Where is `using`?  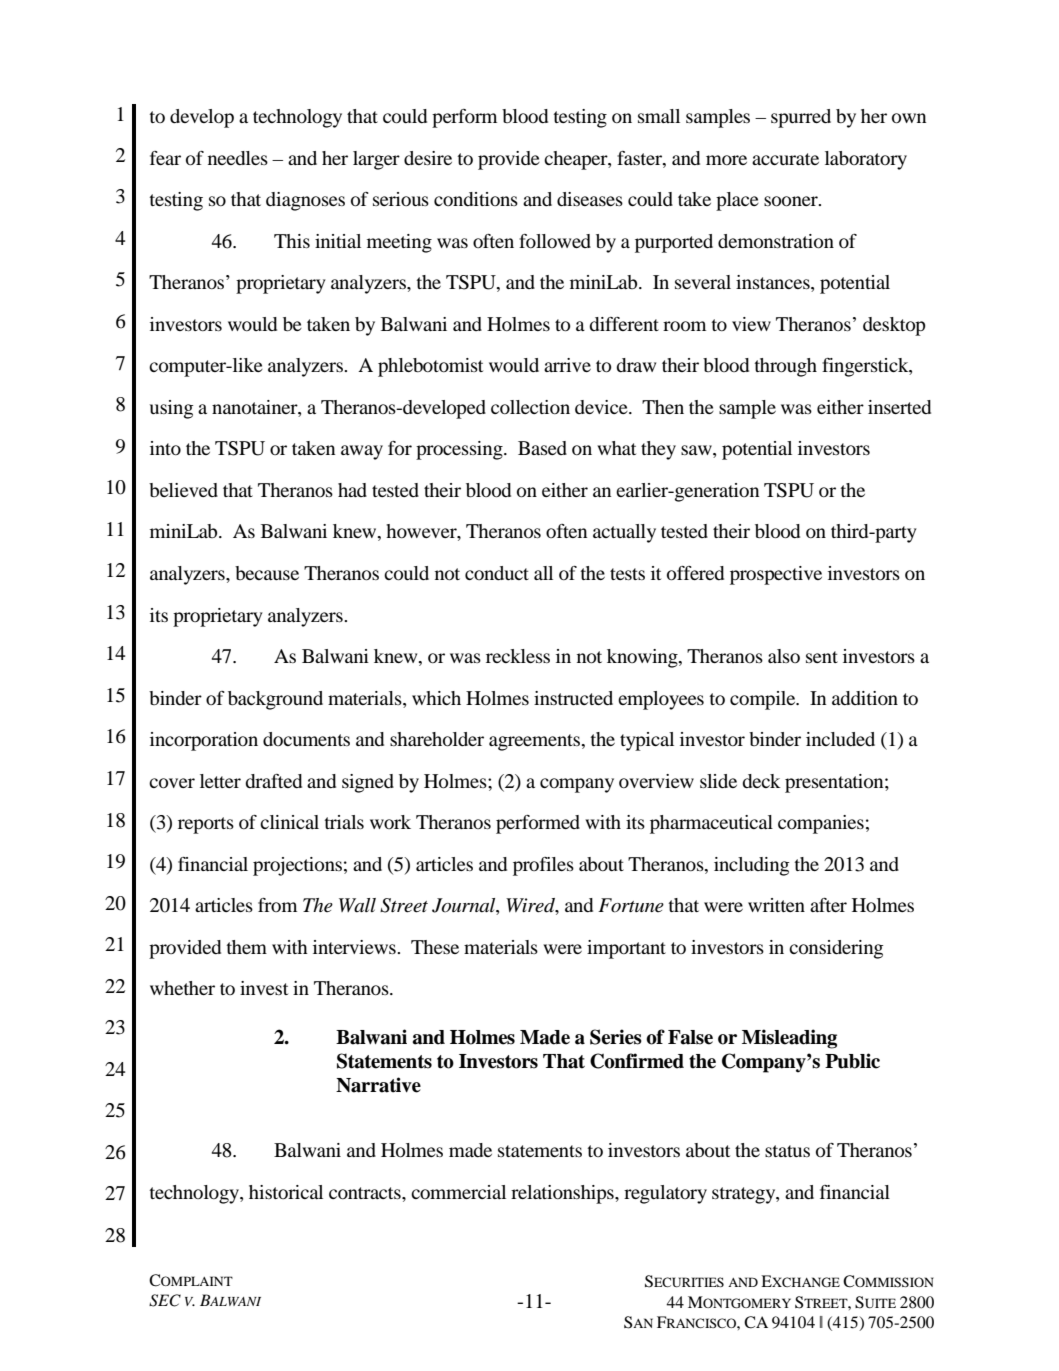
using is located at coordinates (171, 409).
